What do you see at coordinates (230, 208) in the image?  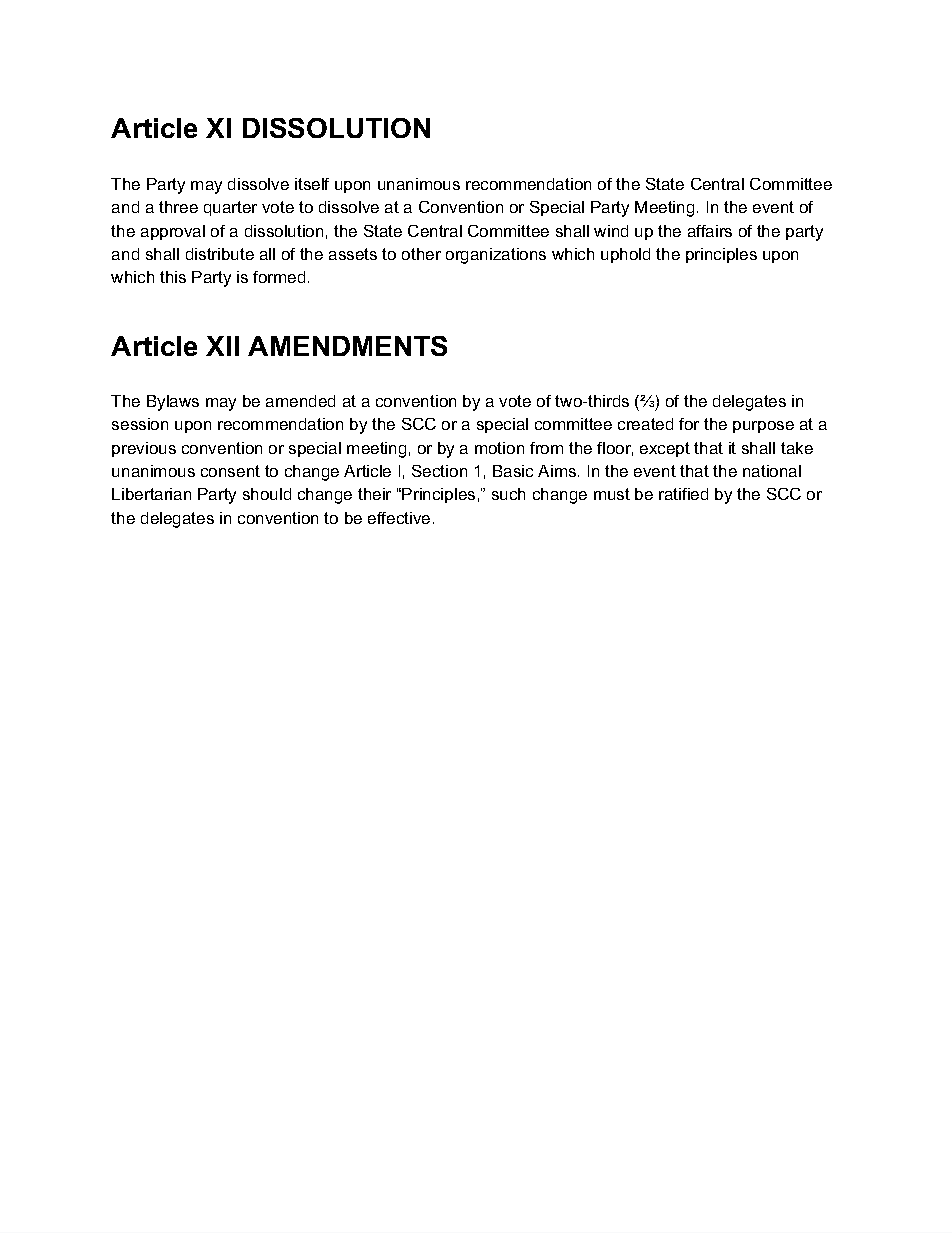 I see `quarter` at bounding box center [230, 208].
